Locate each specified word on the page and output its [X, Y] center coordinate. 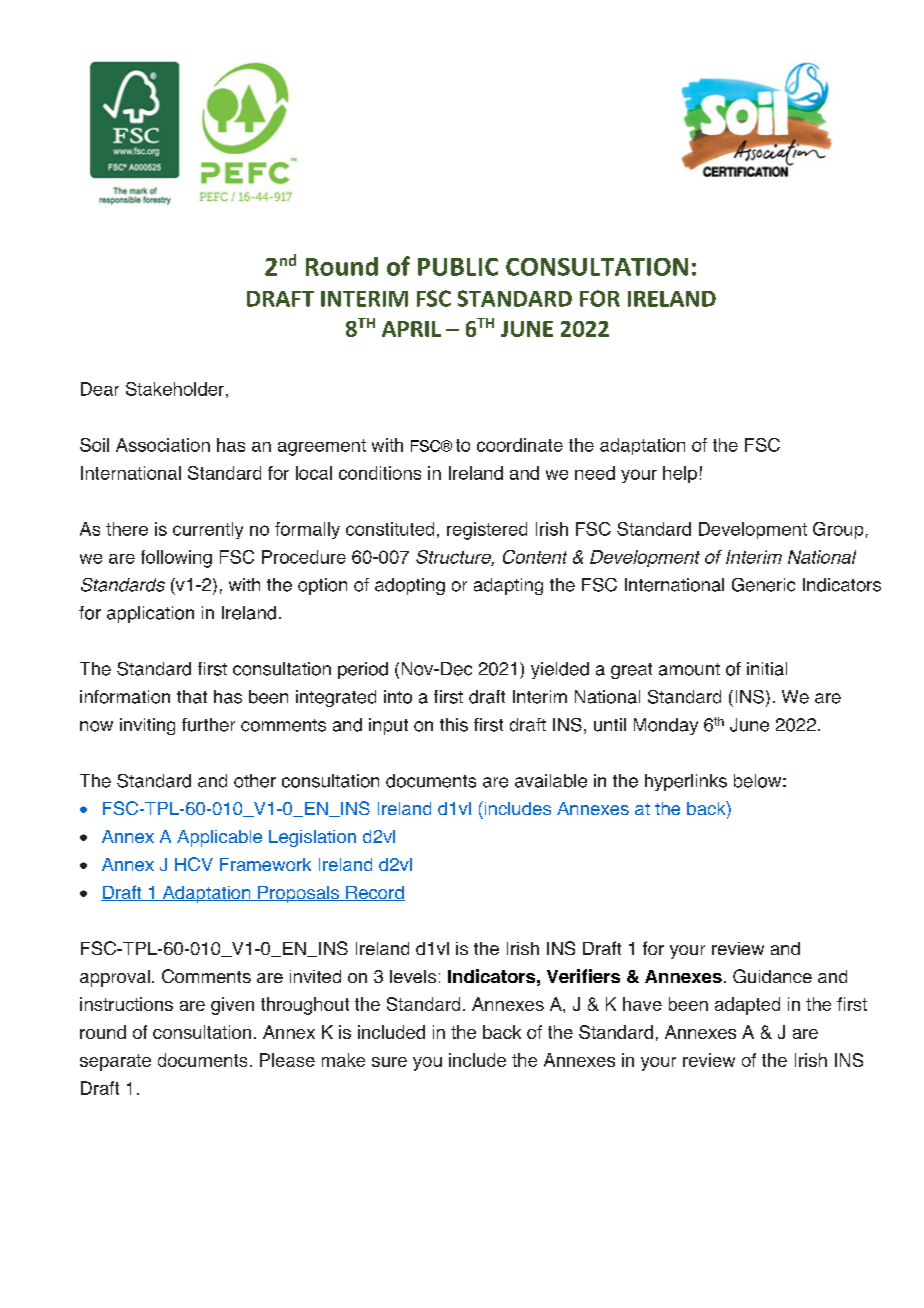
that [192, 697]
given [232, 1006]
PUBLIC [458, 267]
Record [374, 893]
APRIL [411, 329]
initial [767, 669]
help [680, 474]
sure [389, 1062]
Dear [100, 389]
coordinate [520, 445]
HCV [194, 864]
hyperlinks [686, 782]
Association [163, 445]
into [398, 697]
